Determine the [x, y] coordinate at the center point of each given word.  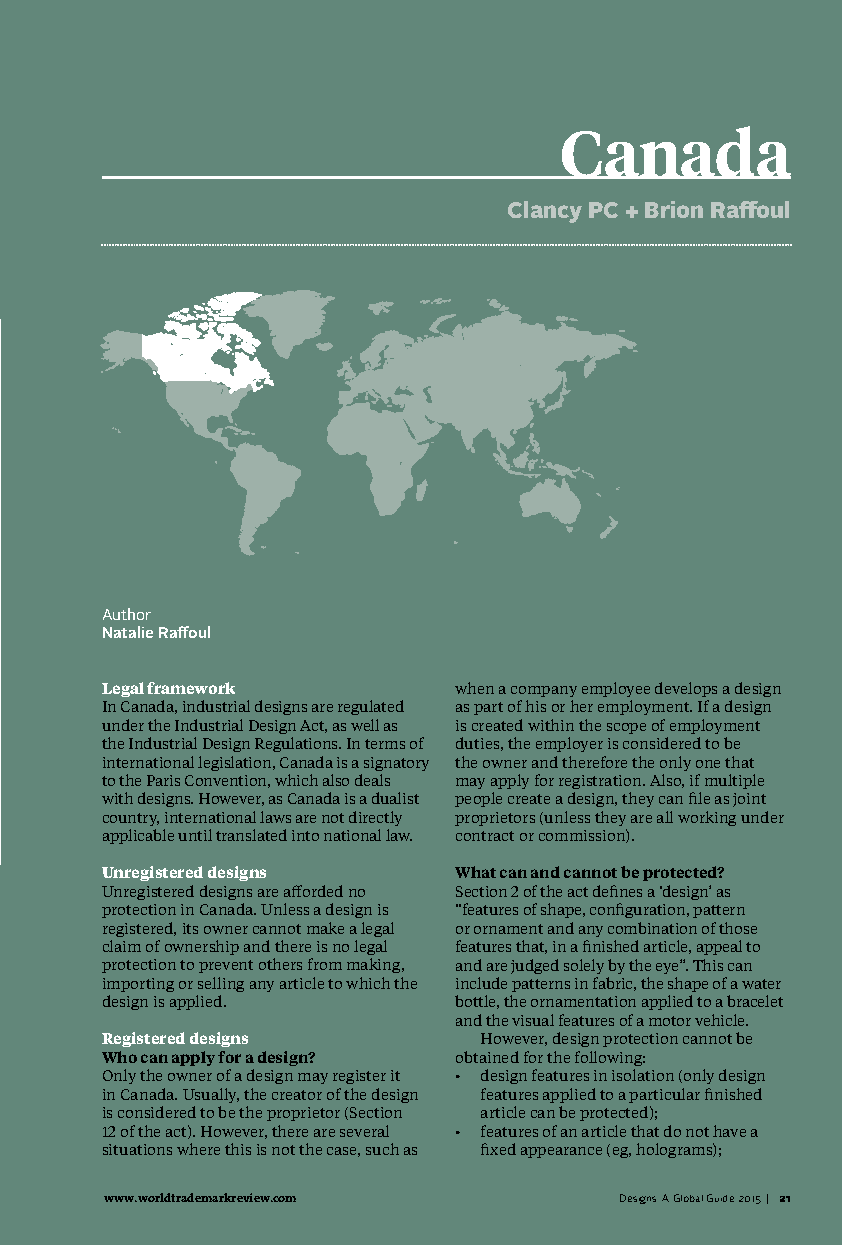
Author [127, 614]
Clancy [545, 212]
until [195, 835]
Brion [674, 209]
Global [688, 1198]
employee [616, 689]
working [707, 818]
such [382, 1149]
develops [686, 689]
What [475, 872]
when [474, 688]
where [198, 1149]
